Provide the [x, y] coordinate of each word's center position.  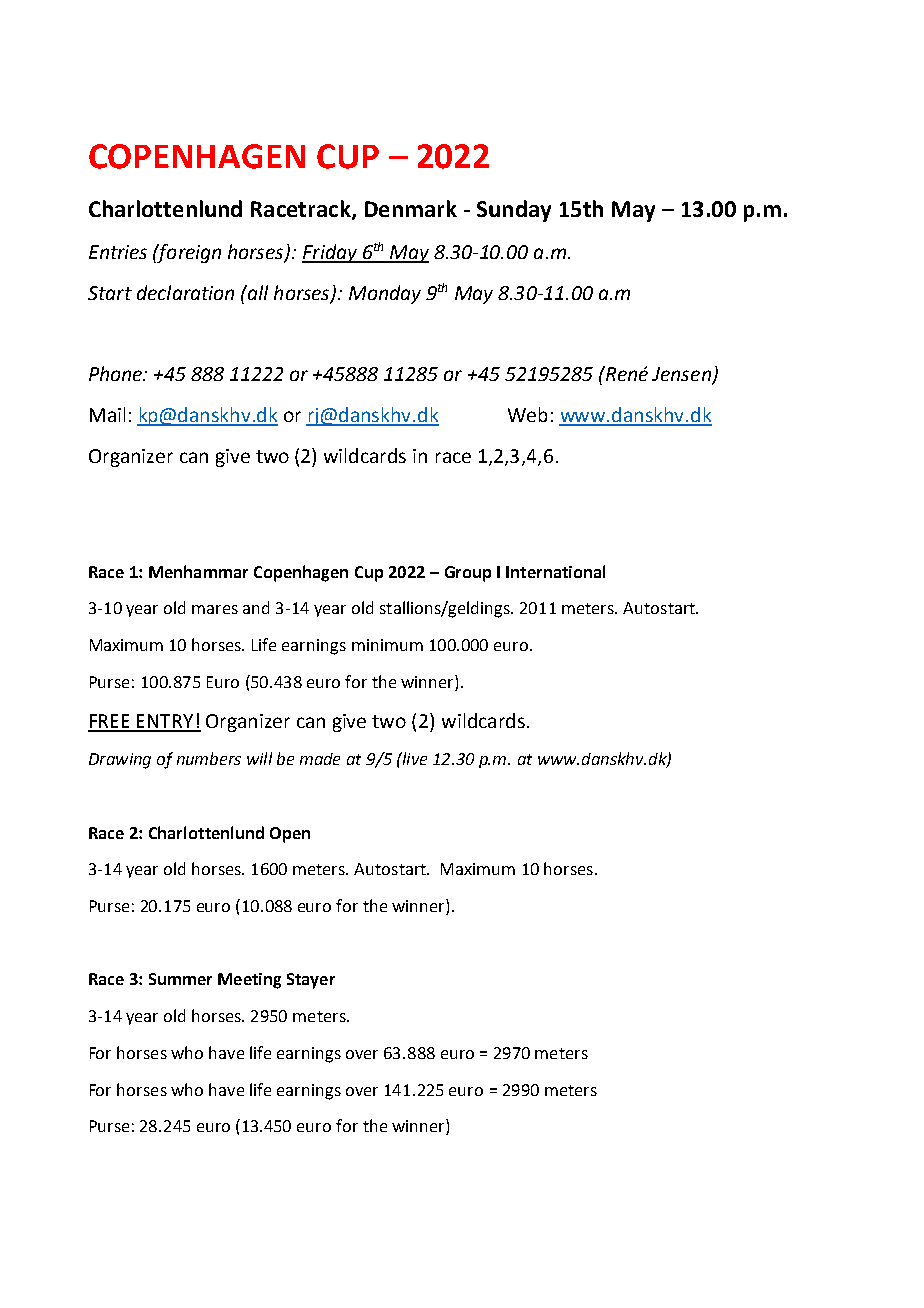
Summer [180, 979]
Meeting [249, 981]
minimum [387, 645]
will [259, 758]
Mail [107, 414]
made [320, 759]
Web [527, 414]
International [555, 571]
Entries [118, 252]
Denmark [411, 208]
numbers [209, 758]
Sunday [514, 211]
